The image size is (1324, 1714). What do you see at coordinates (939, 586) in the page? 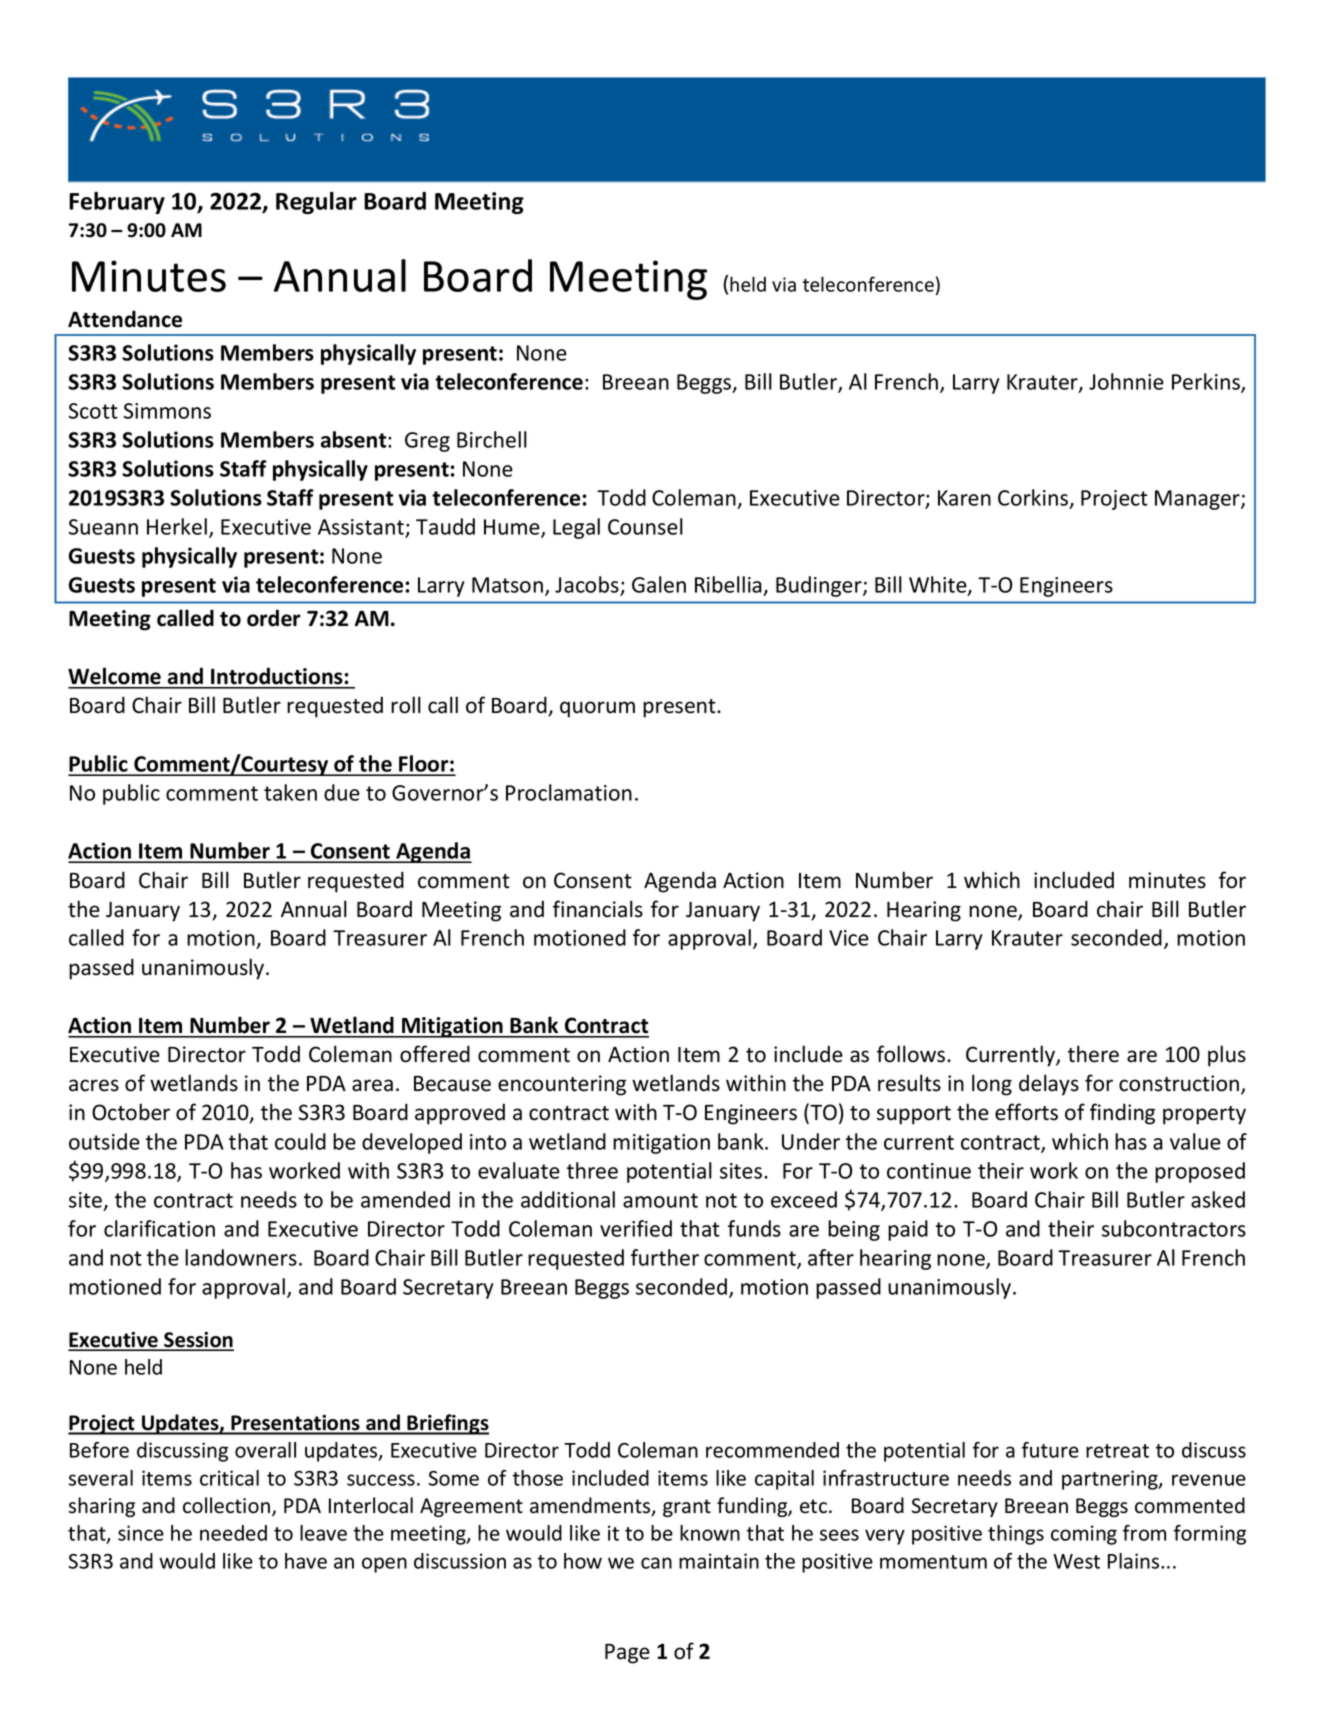
I see `White` at bounding box center [939, 586].
